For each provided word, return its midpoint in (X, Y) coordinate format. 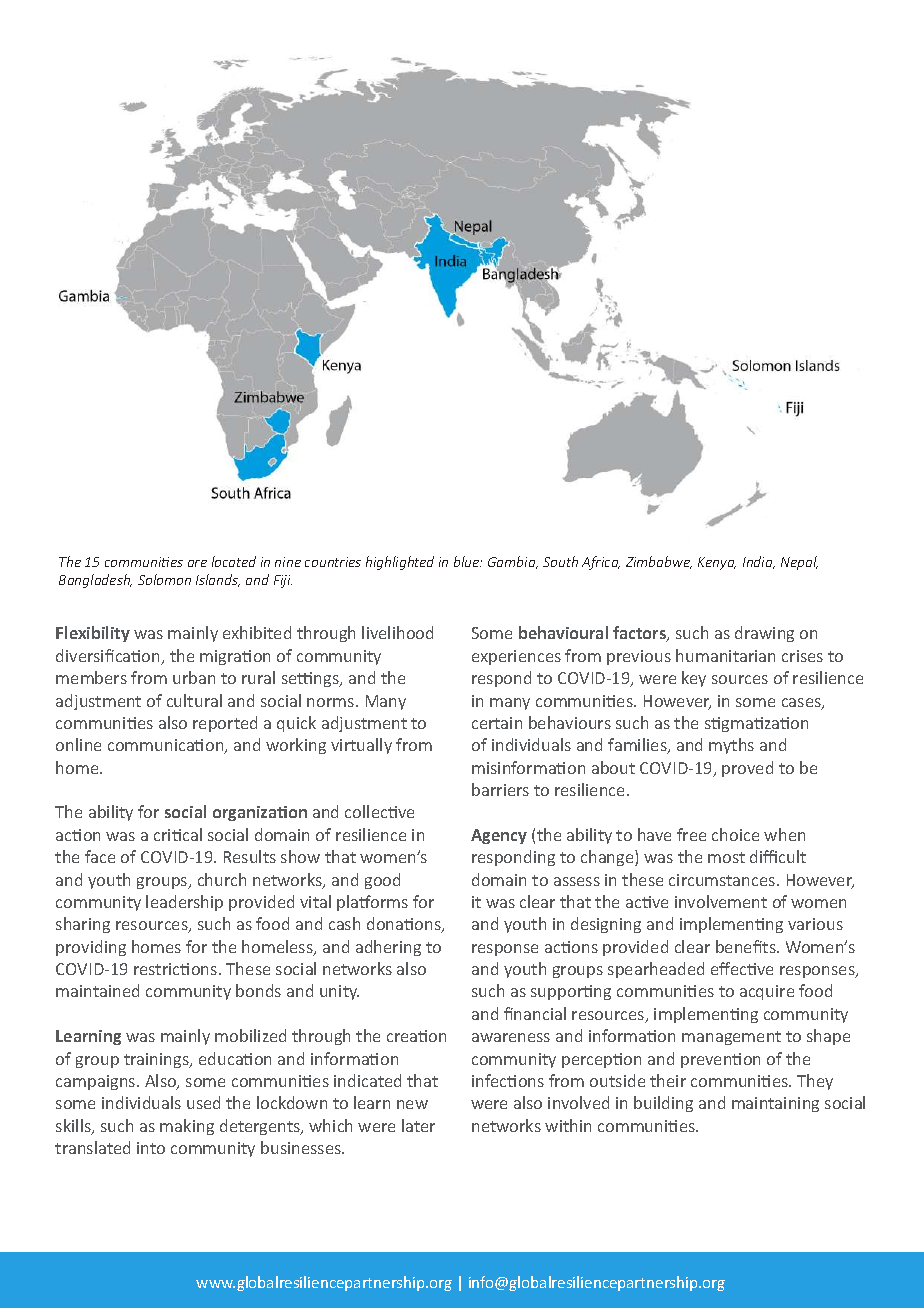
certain (497, 723)
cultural (194, 700)
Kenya (717, 563)
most (726, 857)
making (187, 1127)
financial (535, 1013)
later (418, 1125)
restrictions (177, 969)
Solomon (164, 579)
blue (468, 561)
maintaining (775, 1104)
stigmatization (756, 724)
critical (178, 834)
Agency (499, 836)
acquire (767, 992)
